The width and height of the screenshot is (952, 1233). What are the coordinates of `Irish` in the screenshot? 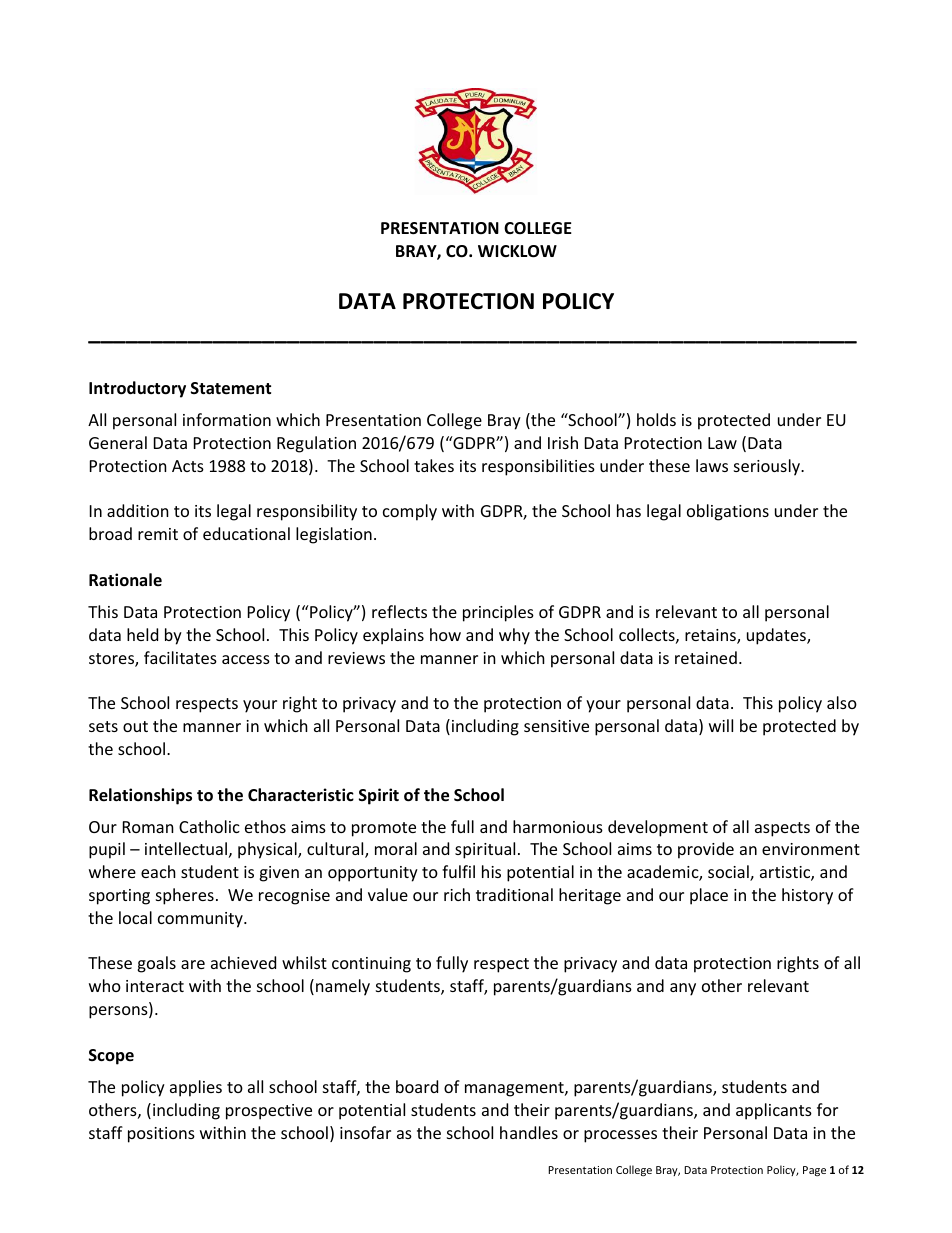 It's located at (563, 442).
